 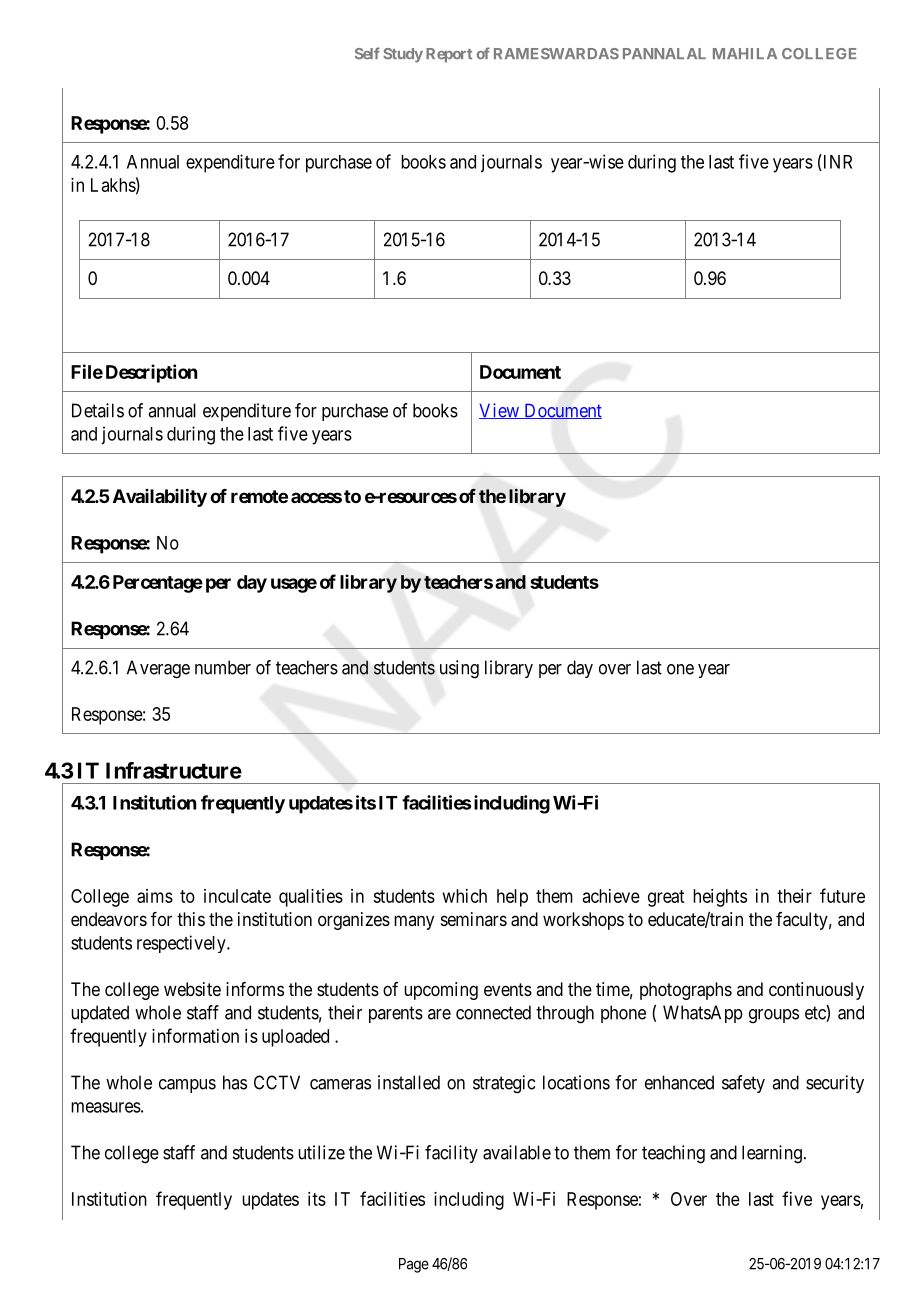 I want to click on heights, so click(x=720, y=898).
